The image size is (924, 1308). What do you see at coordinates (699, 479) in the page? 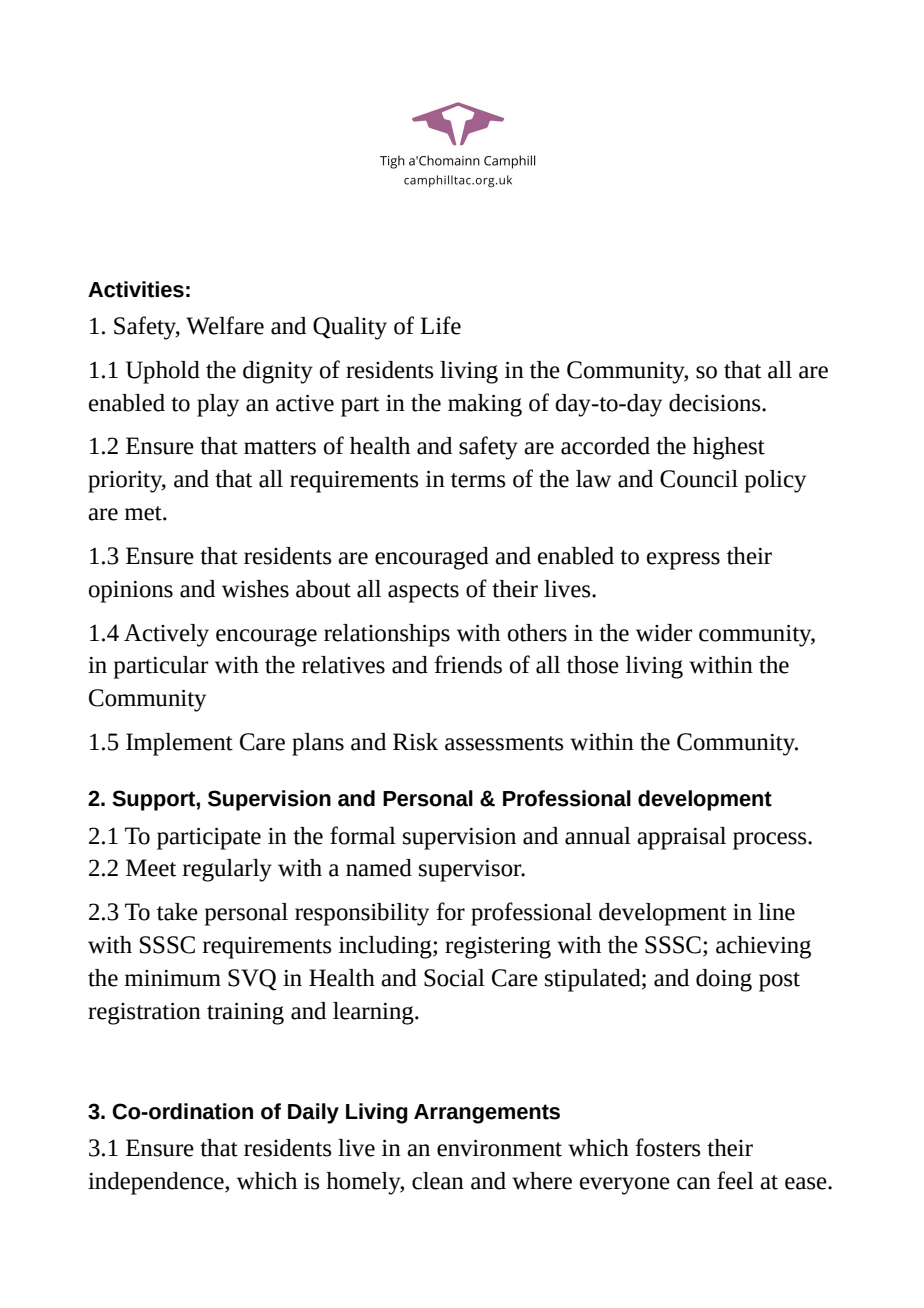
I see `Council` at bounding box center [699, 479].
